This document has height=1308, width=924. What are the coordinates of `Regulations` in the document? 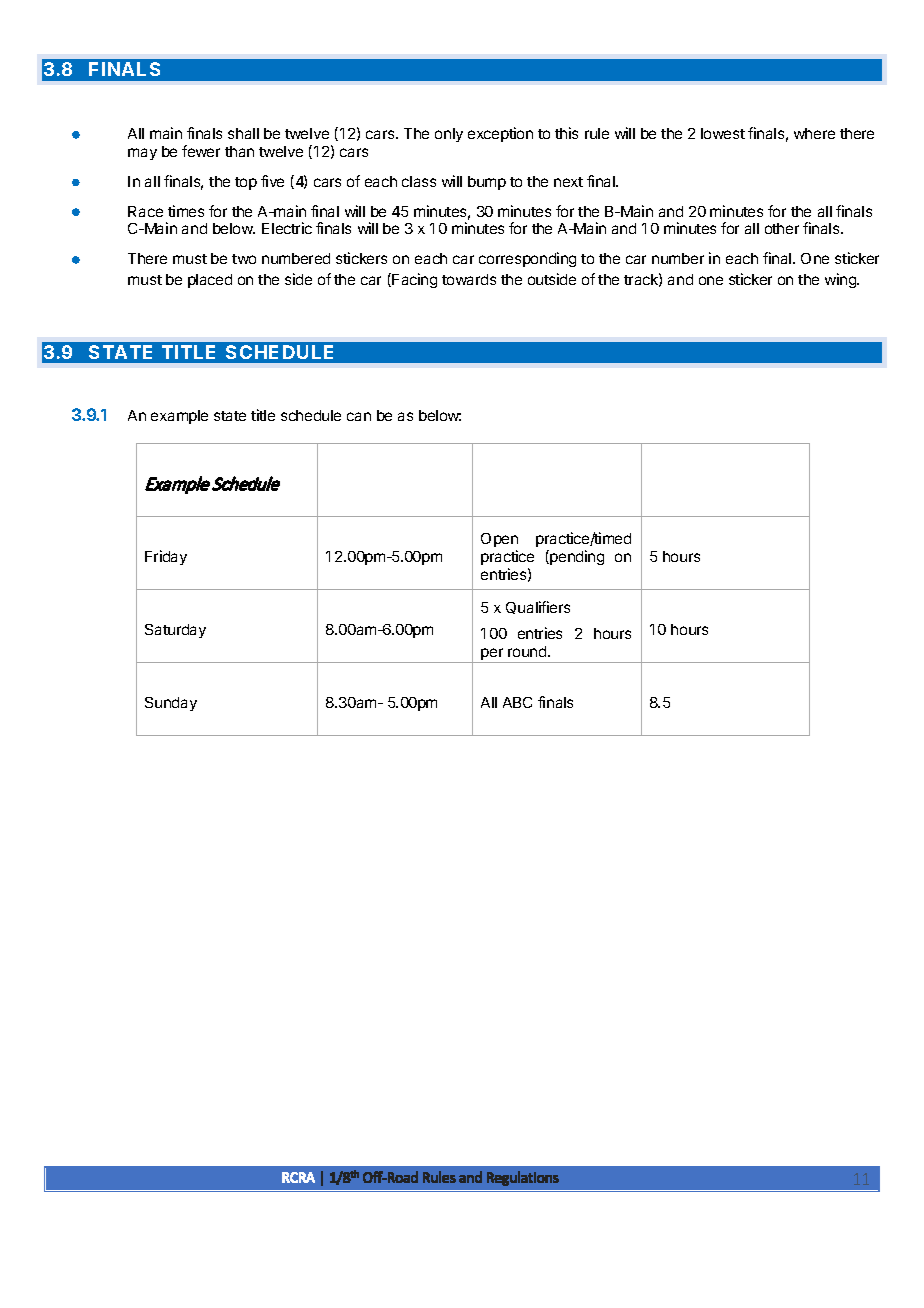 It's located at (523, 1178).
